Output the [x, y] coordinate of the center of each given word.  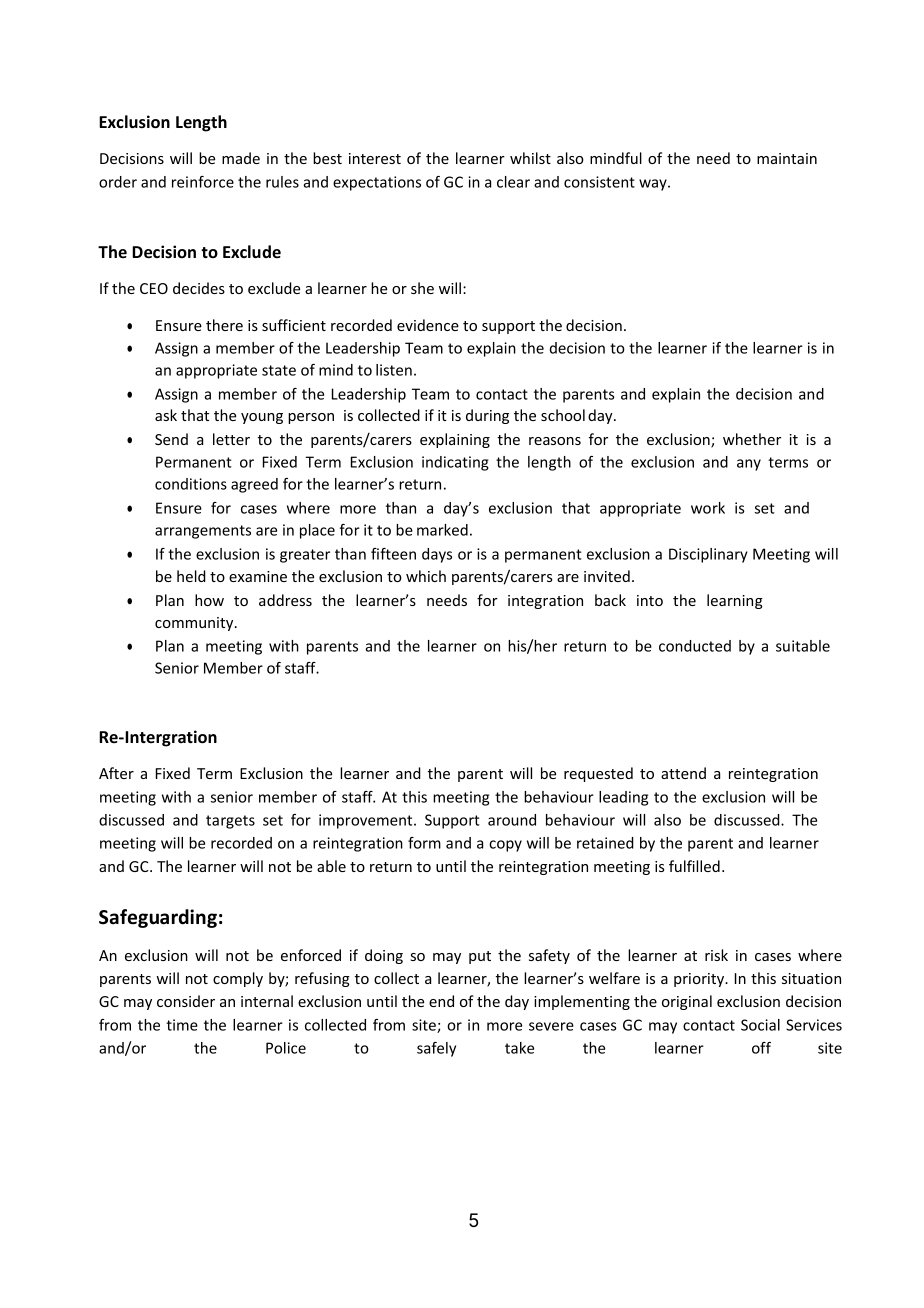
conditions [191, 484]
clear [513, 182]
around [512, 820]
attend [683, 773]
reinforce [203, 182]
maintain [787, 158]
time [182, 1025]
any [749, 465]
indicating [455, 463]
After [116, 773]
